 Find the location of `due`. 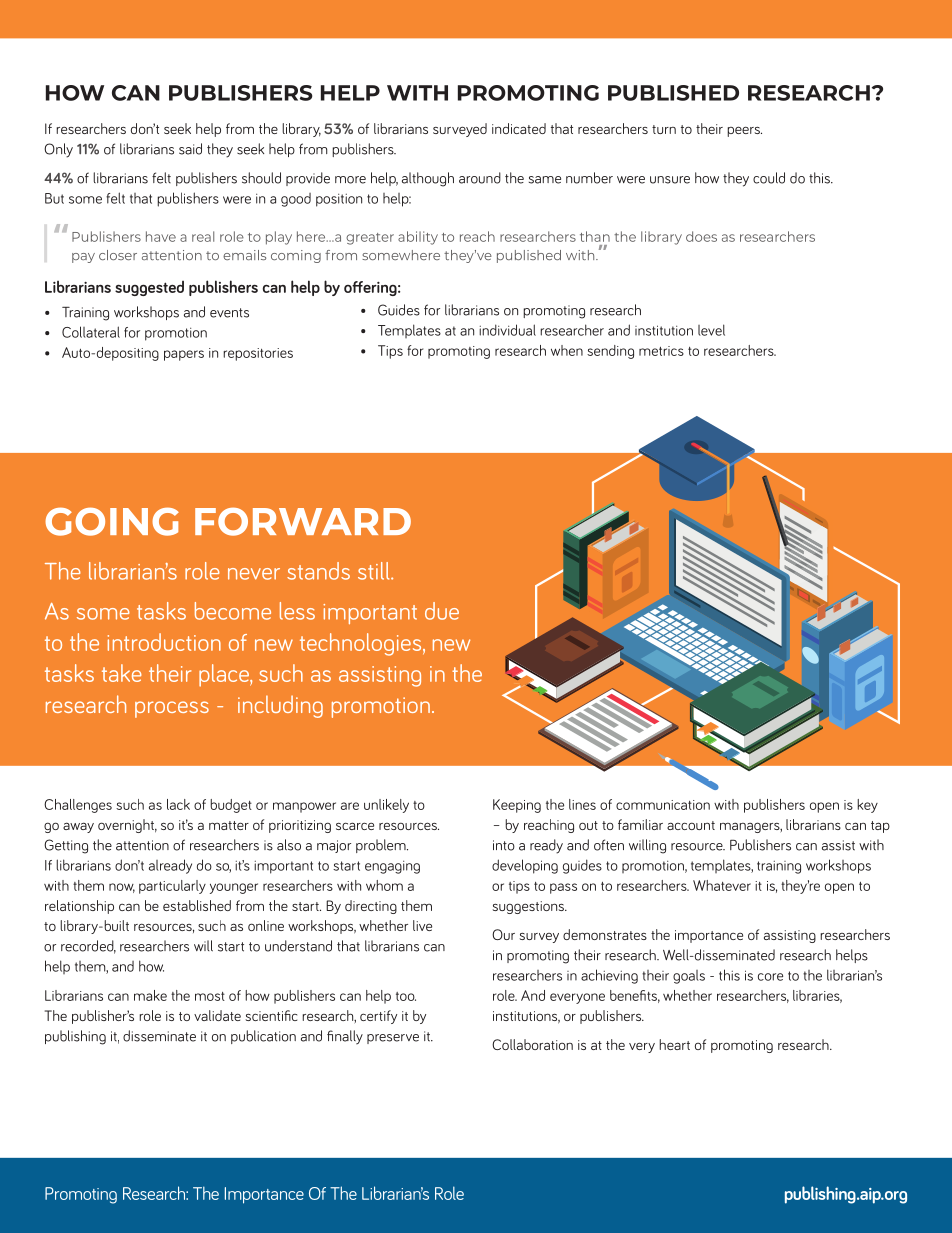

due is located at coordinates (442, 611).
